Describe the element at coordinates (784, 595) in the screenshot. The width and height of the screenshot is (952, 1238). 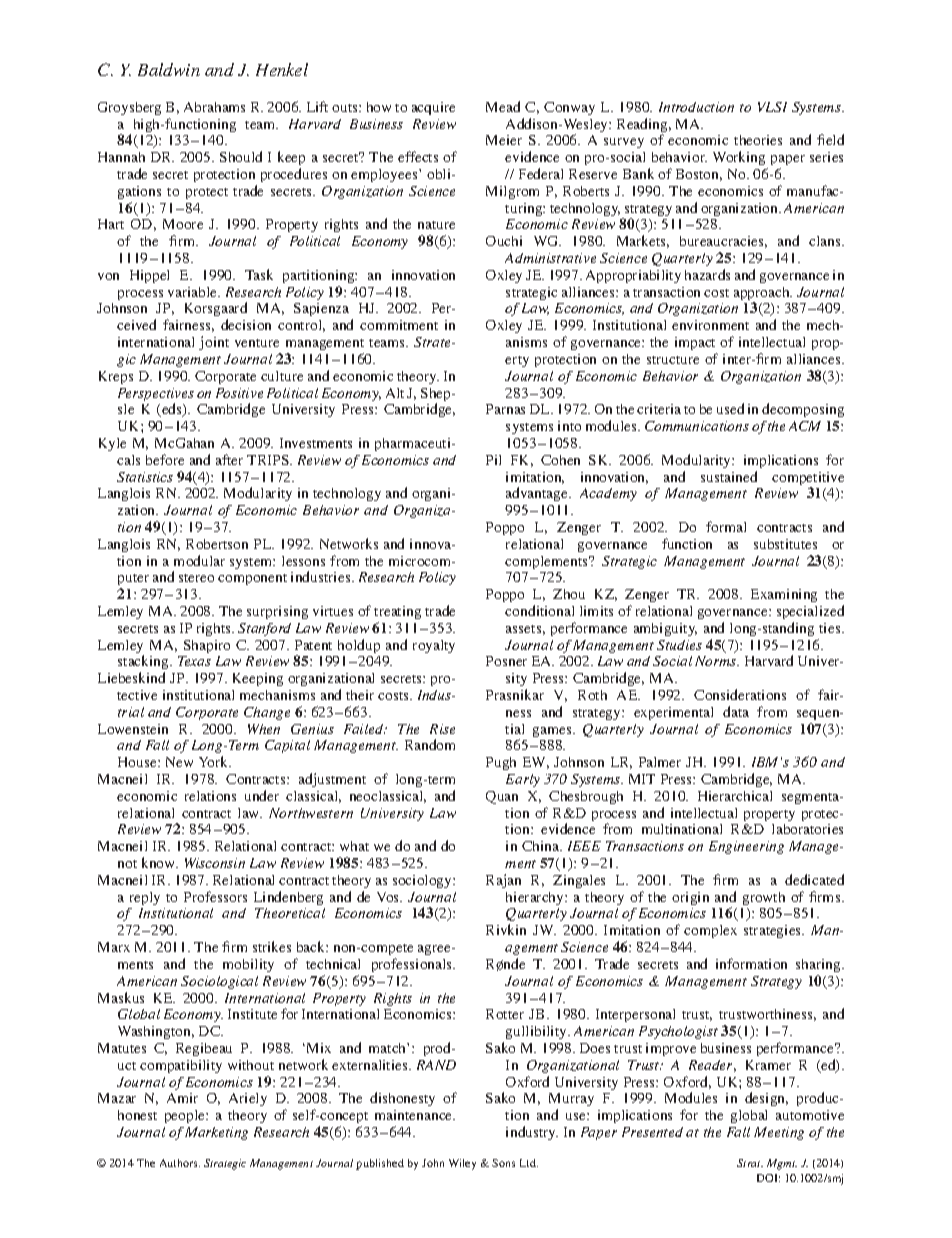
I see `Examining` at that location.
